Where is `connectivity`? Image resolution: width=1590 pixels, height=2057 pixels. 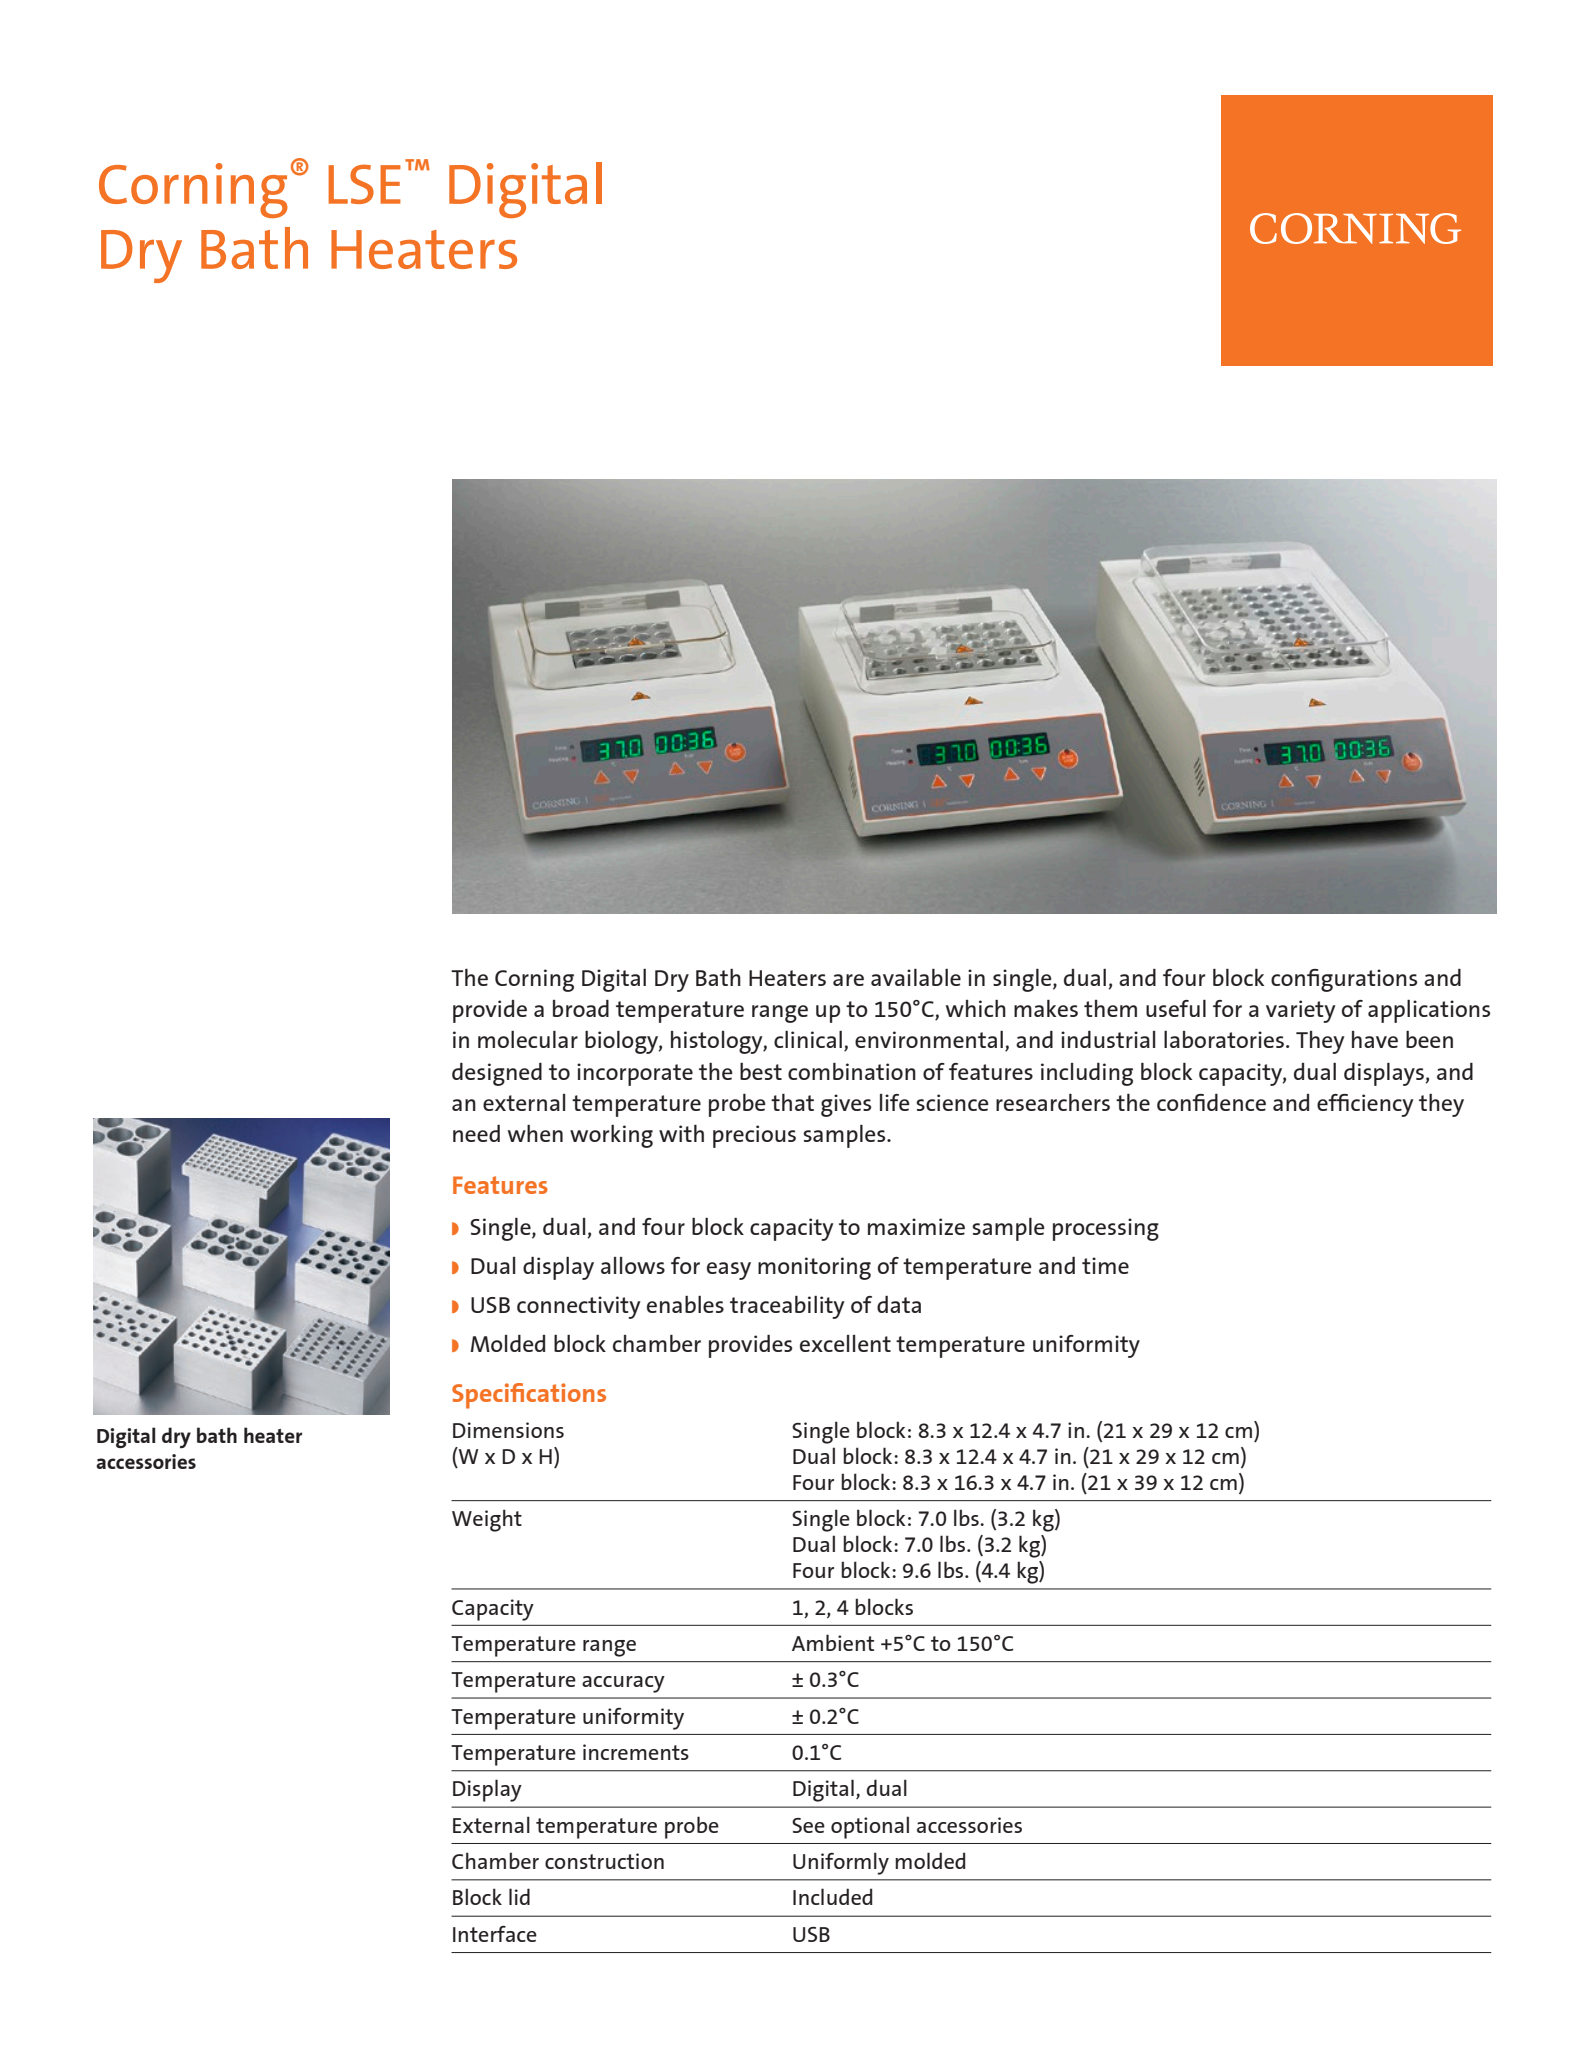
connectivity is located at coordinates (579, 1307).
